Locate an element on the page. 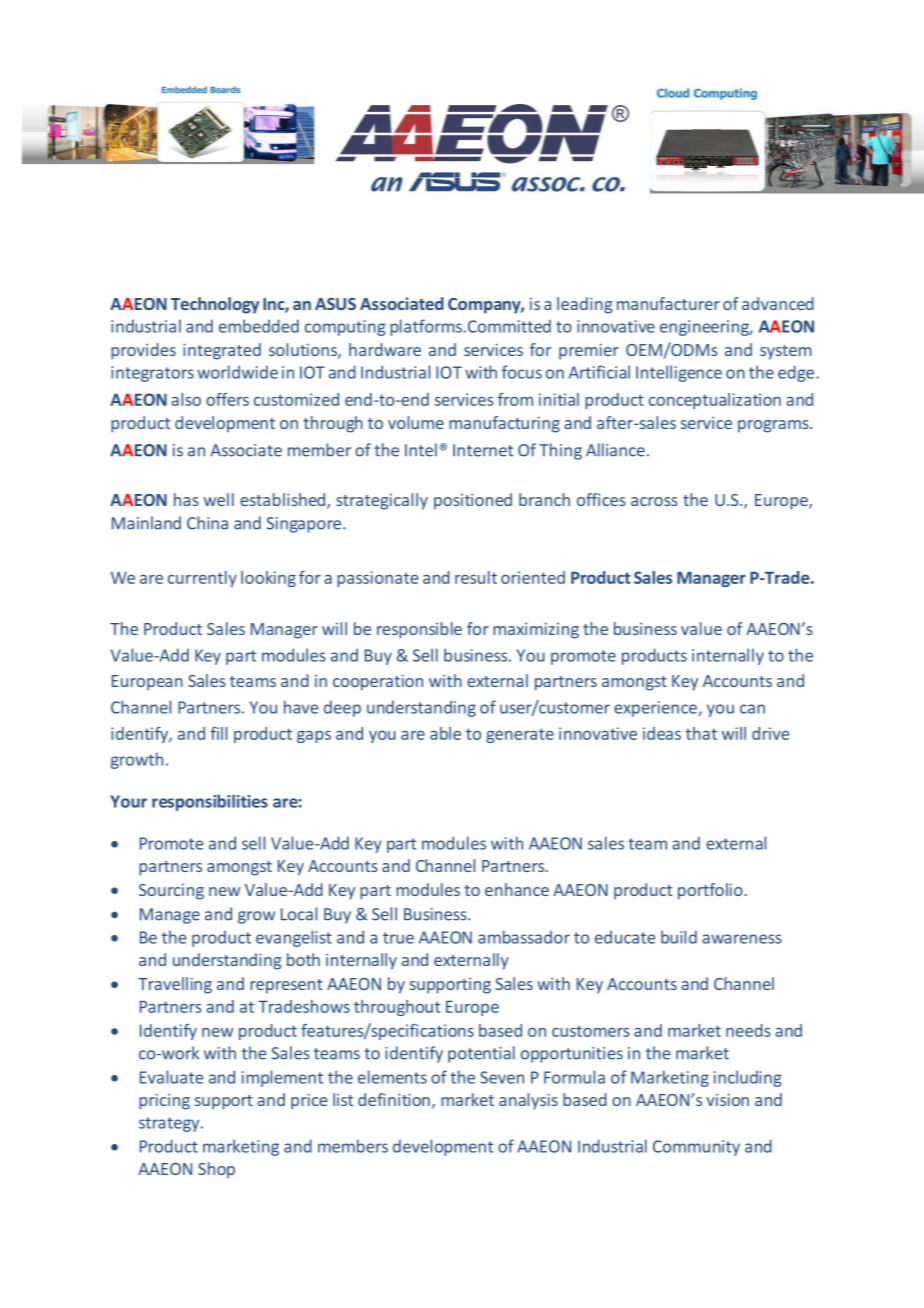 Image resolution: width=924 pixels, height=1308 pixels. Travelling is located at coordinates (175, 985).
